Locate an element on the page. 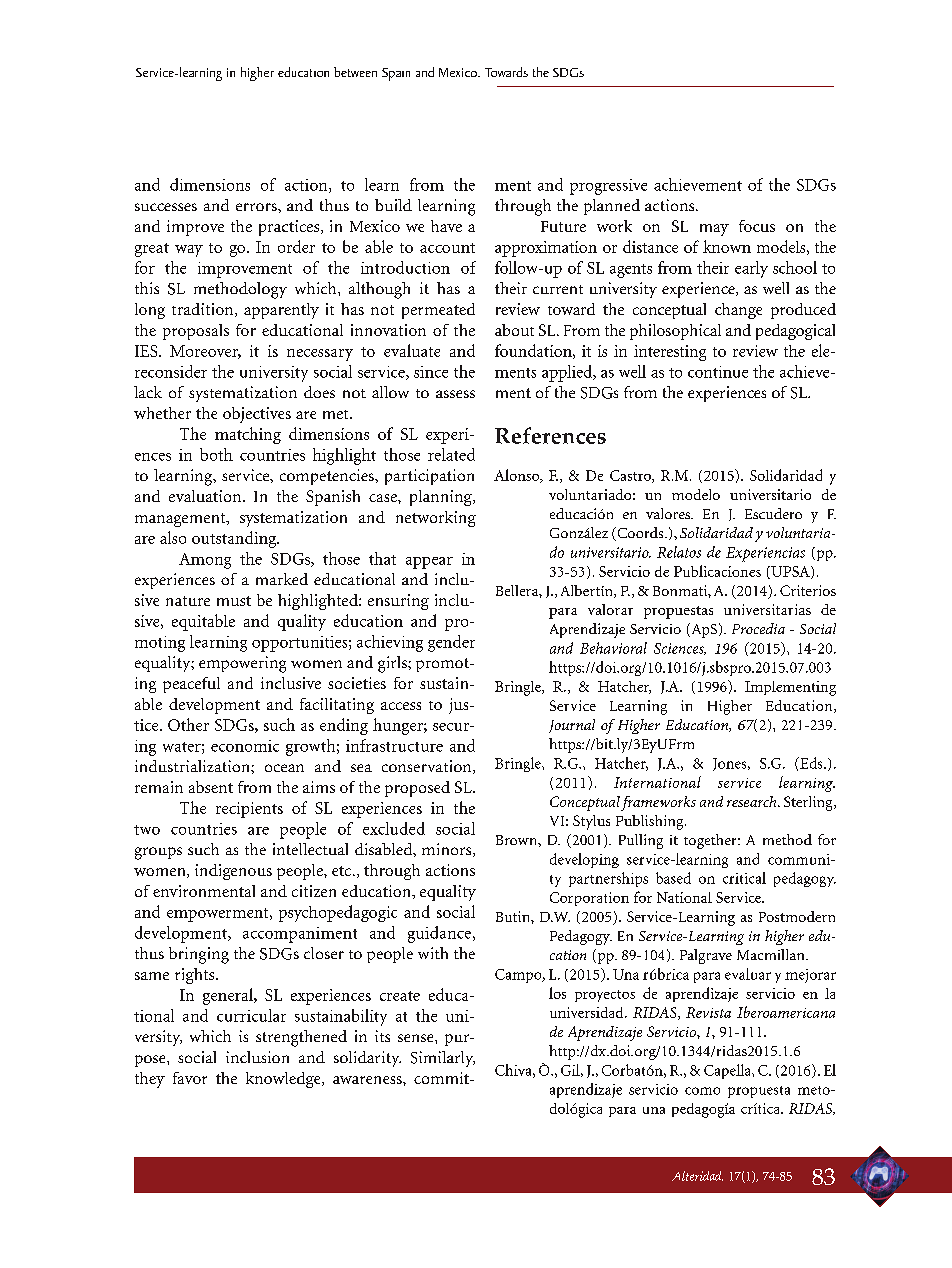  must is located at coordinates (234, 601).
